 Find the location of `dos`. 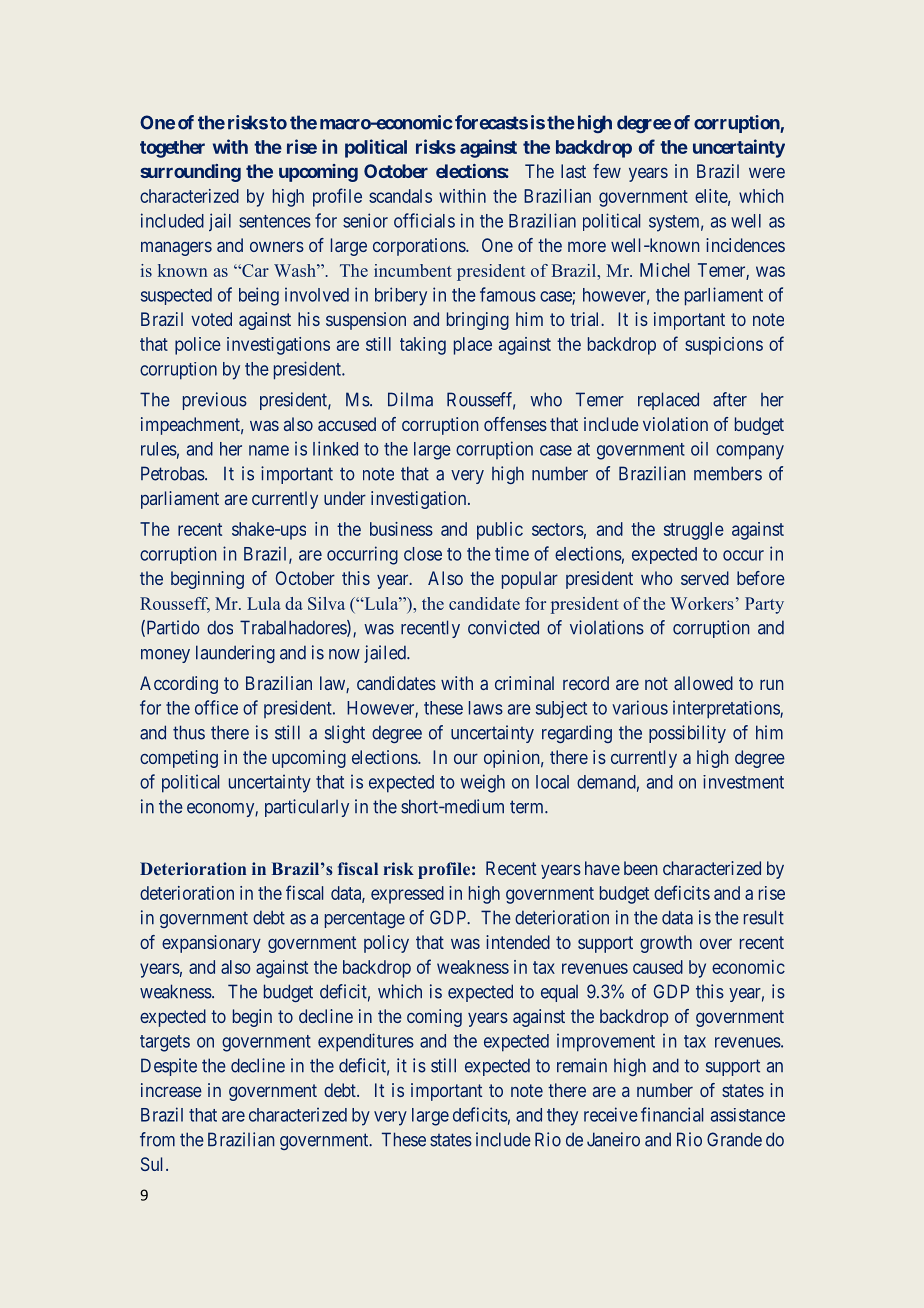

dos is located at coordinates (220, 627).
